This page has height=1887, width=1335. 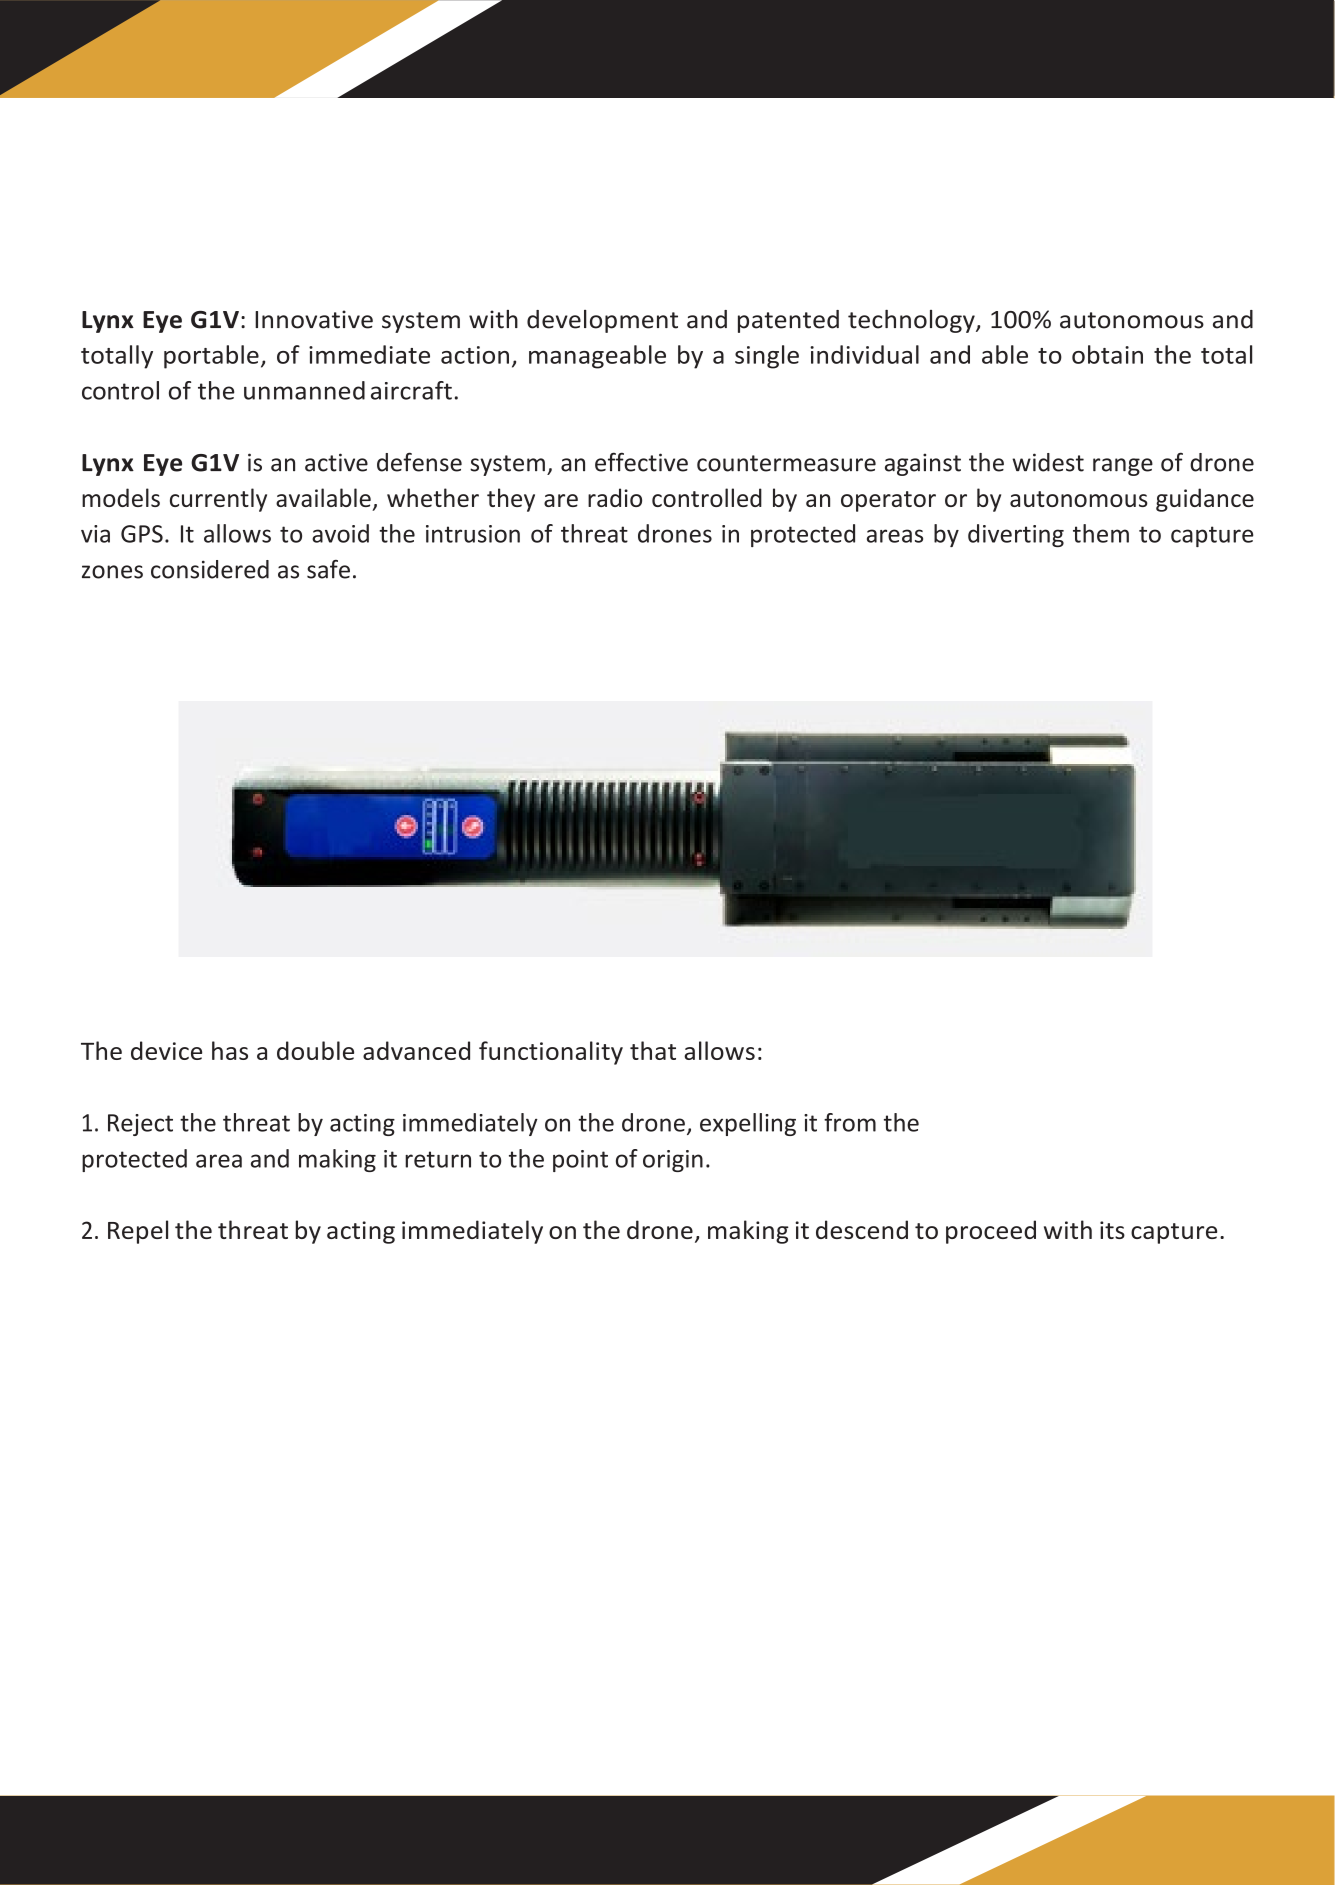 What do you see at coordinates (328, 569) in the page?
I see `safe` at bounding box center [328, 569].
